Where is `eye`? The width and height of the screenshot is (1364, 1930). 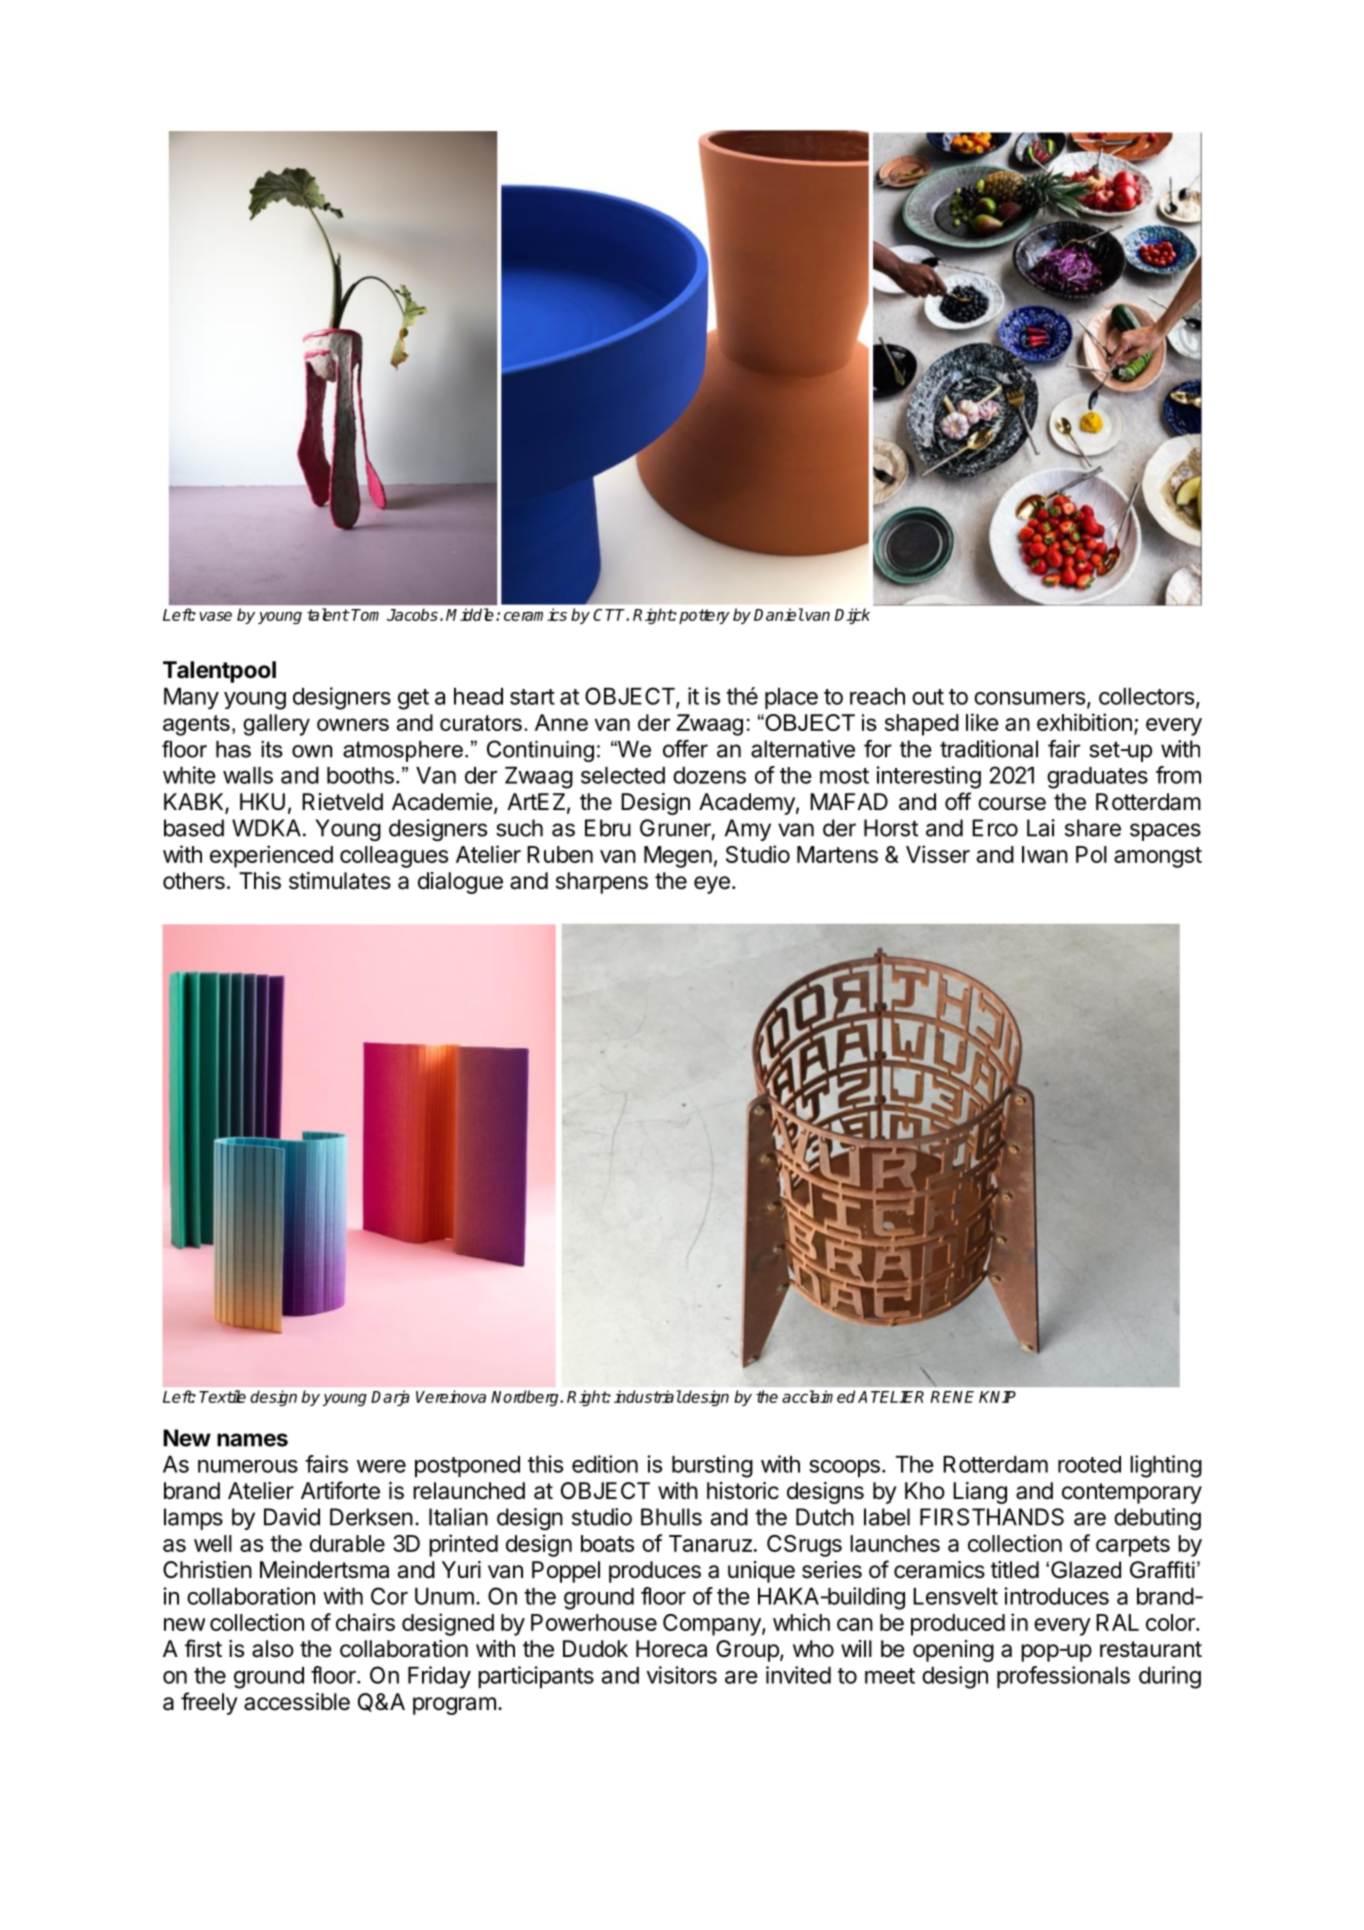
eye is located at coordinates (712, 885).
